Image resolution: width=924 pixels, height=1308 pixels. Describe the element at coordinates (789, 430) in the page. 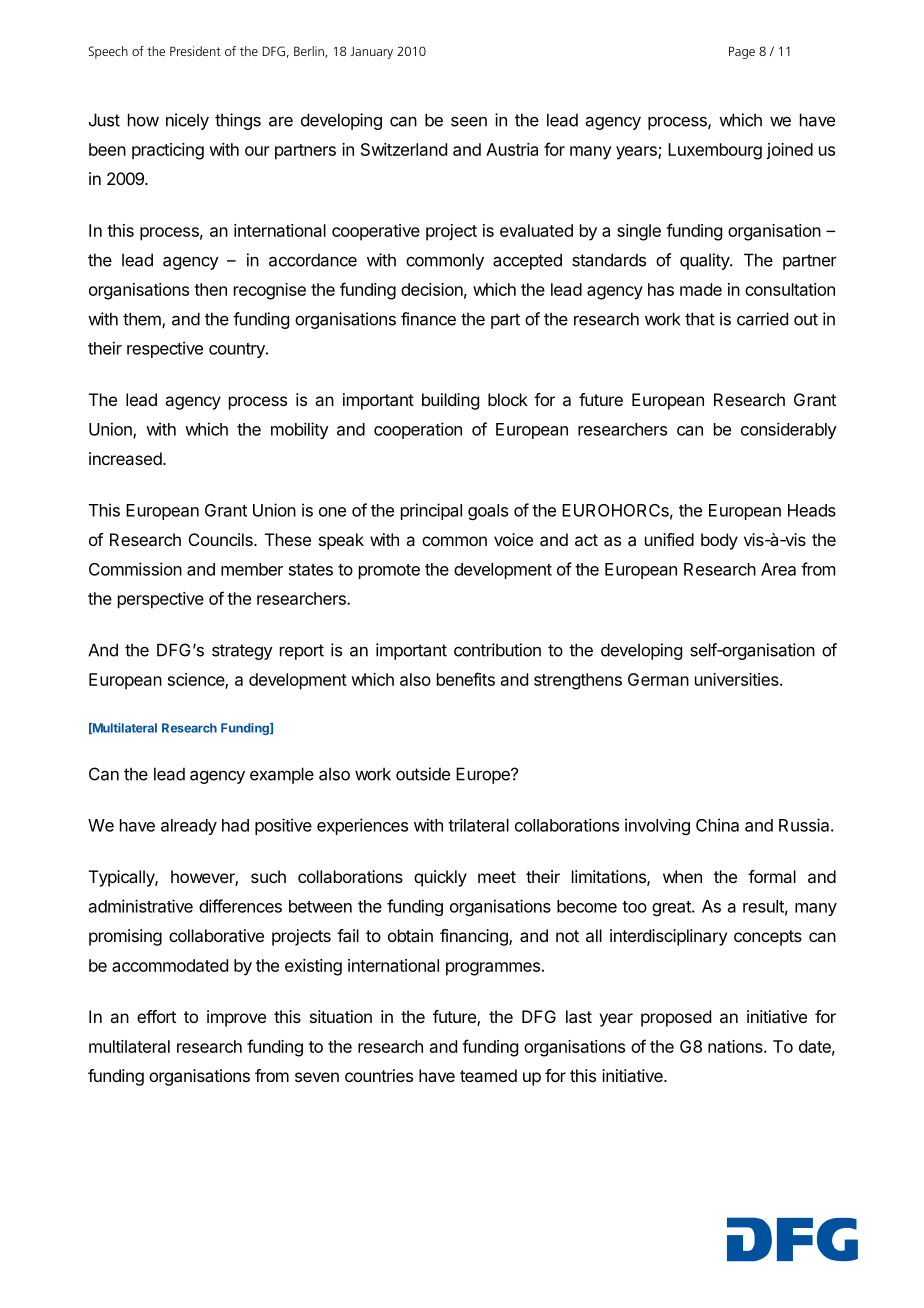

I see `considerably` at that location.
